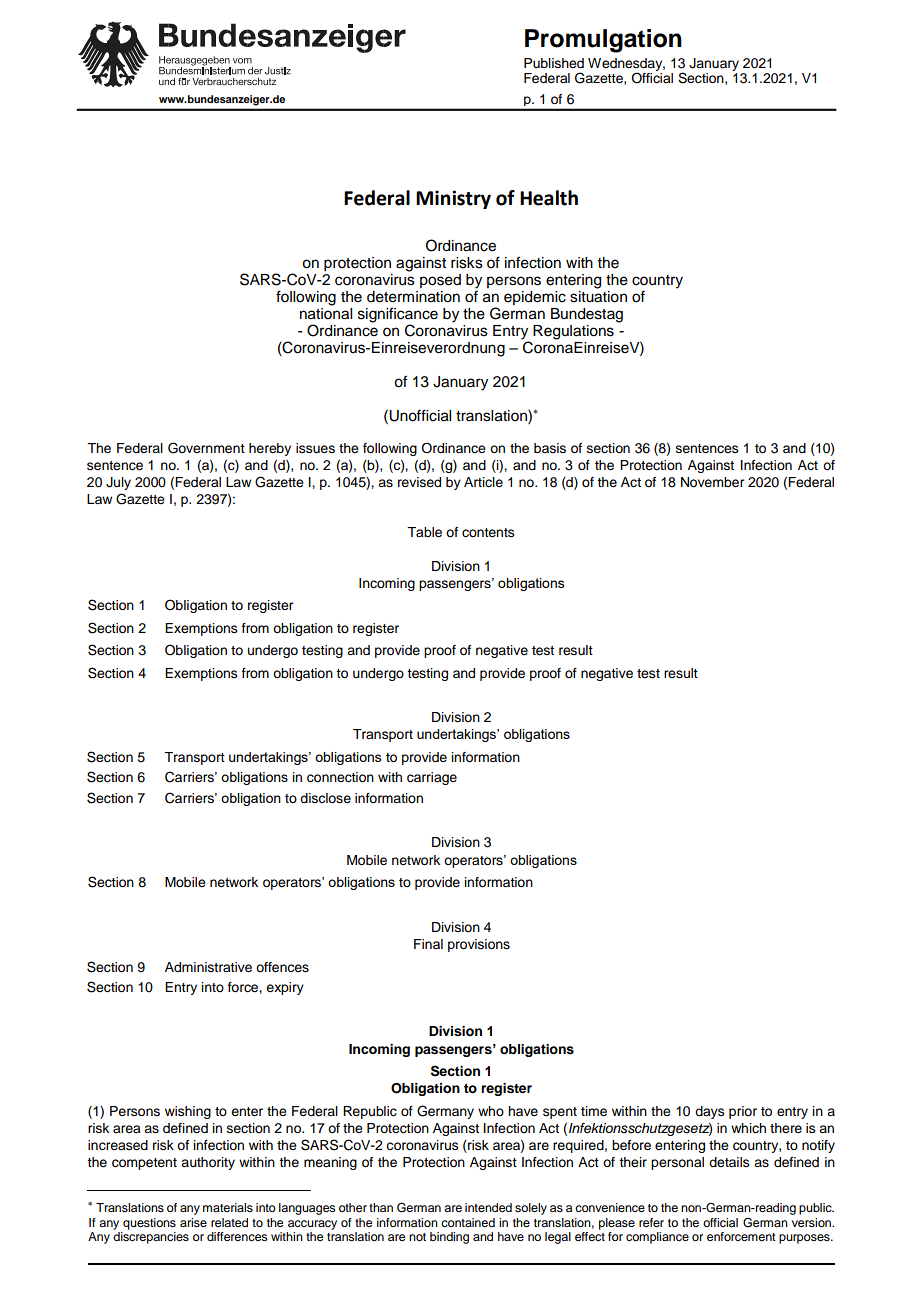  Describe the element at coordinates (325, 798) in the screenshot. I see `disclose` at that location.
